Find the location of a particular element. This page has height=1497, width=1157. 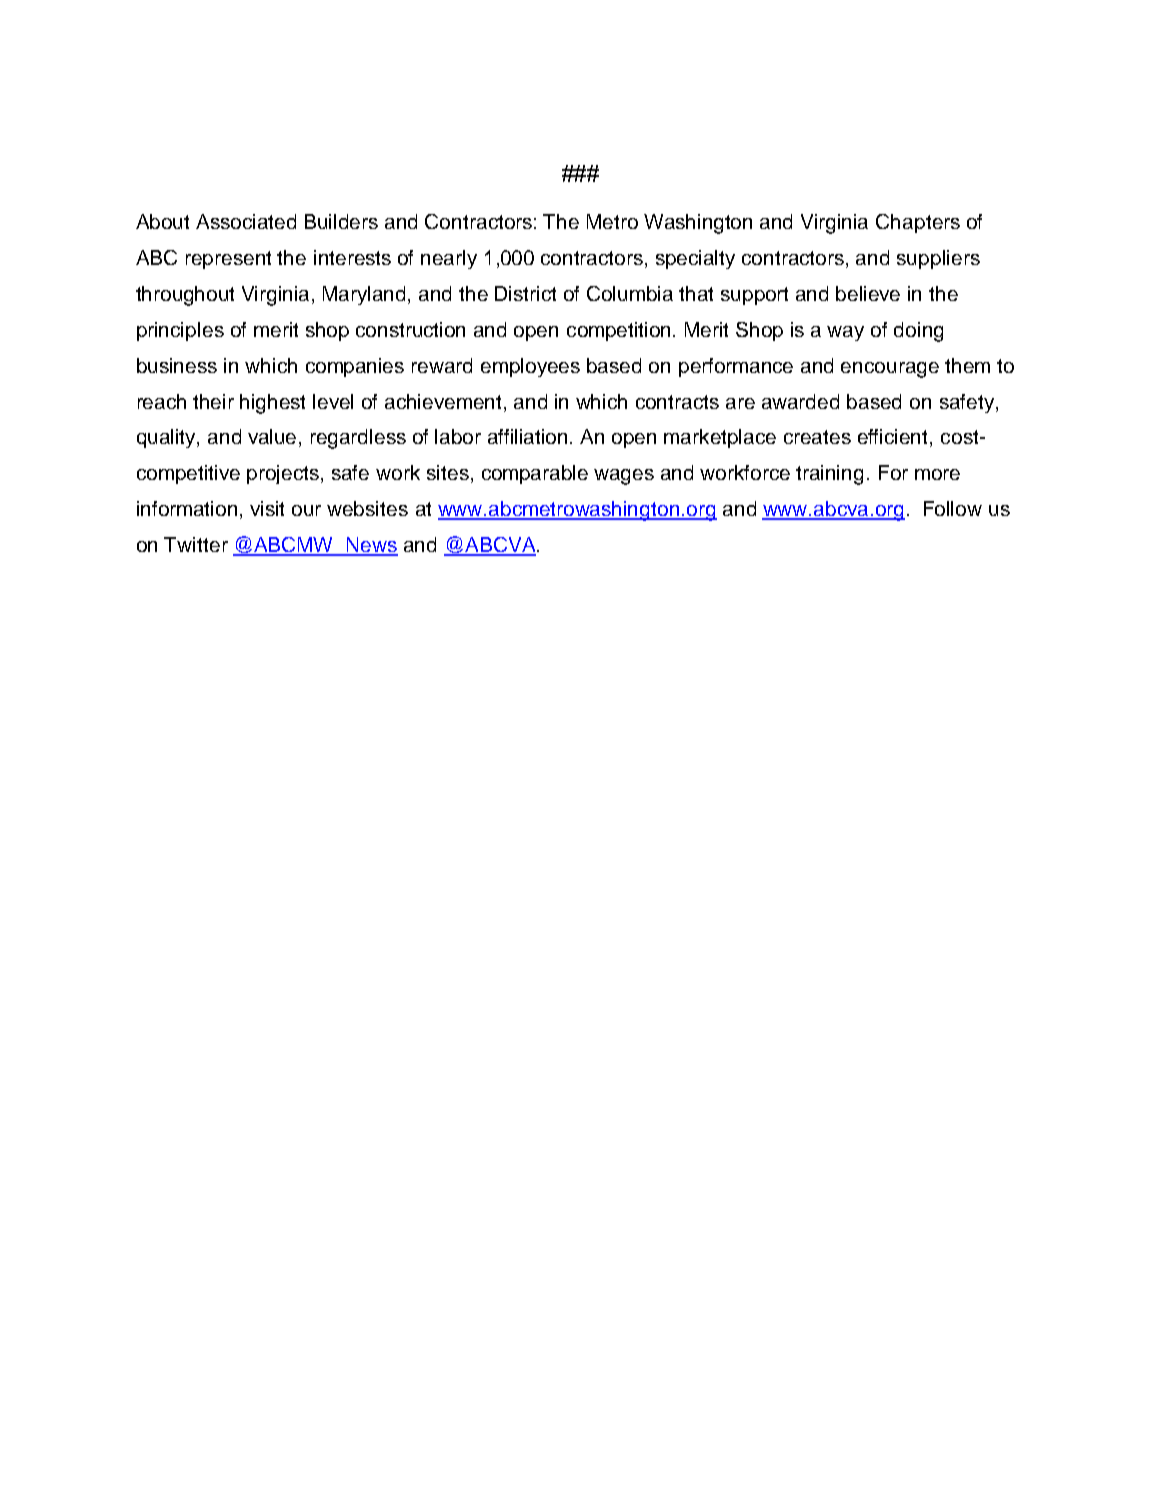

principles is located at coordinates (180, 331).
